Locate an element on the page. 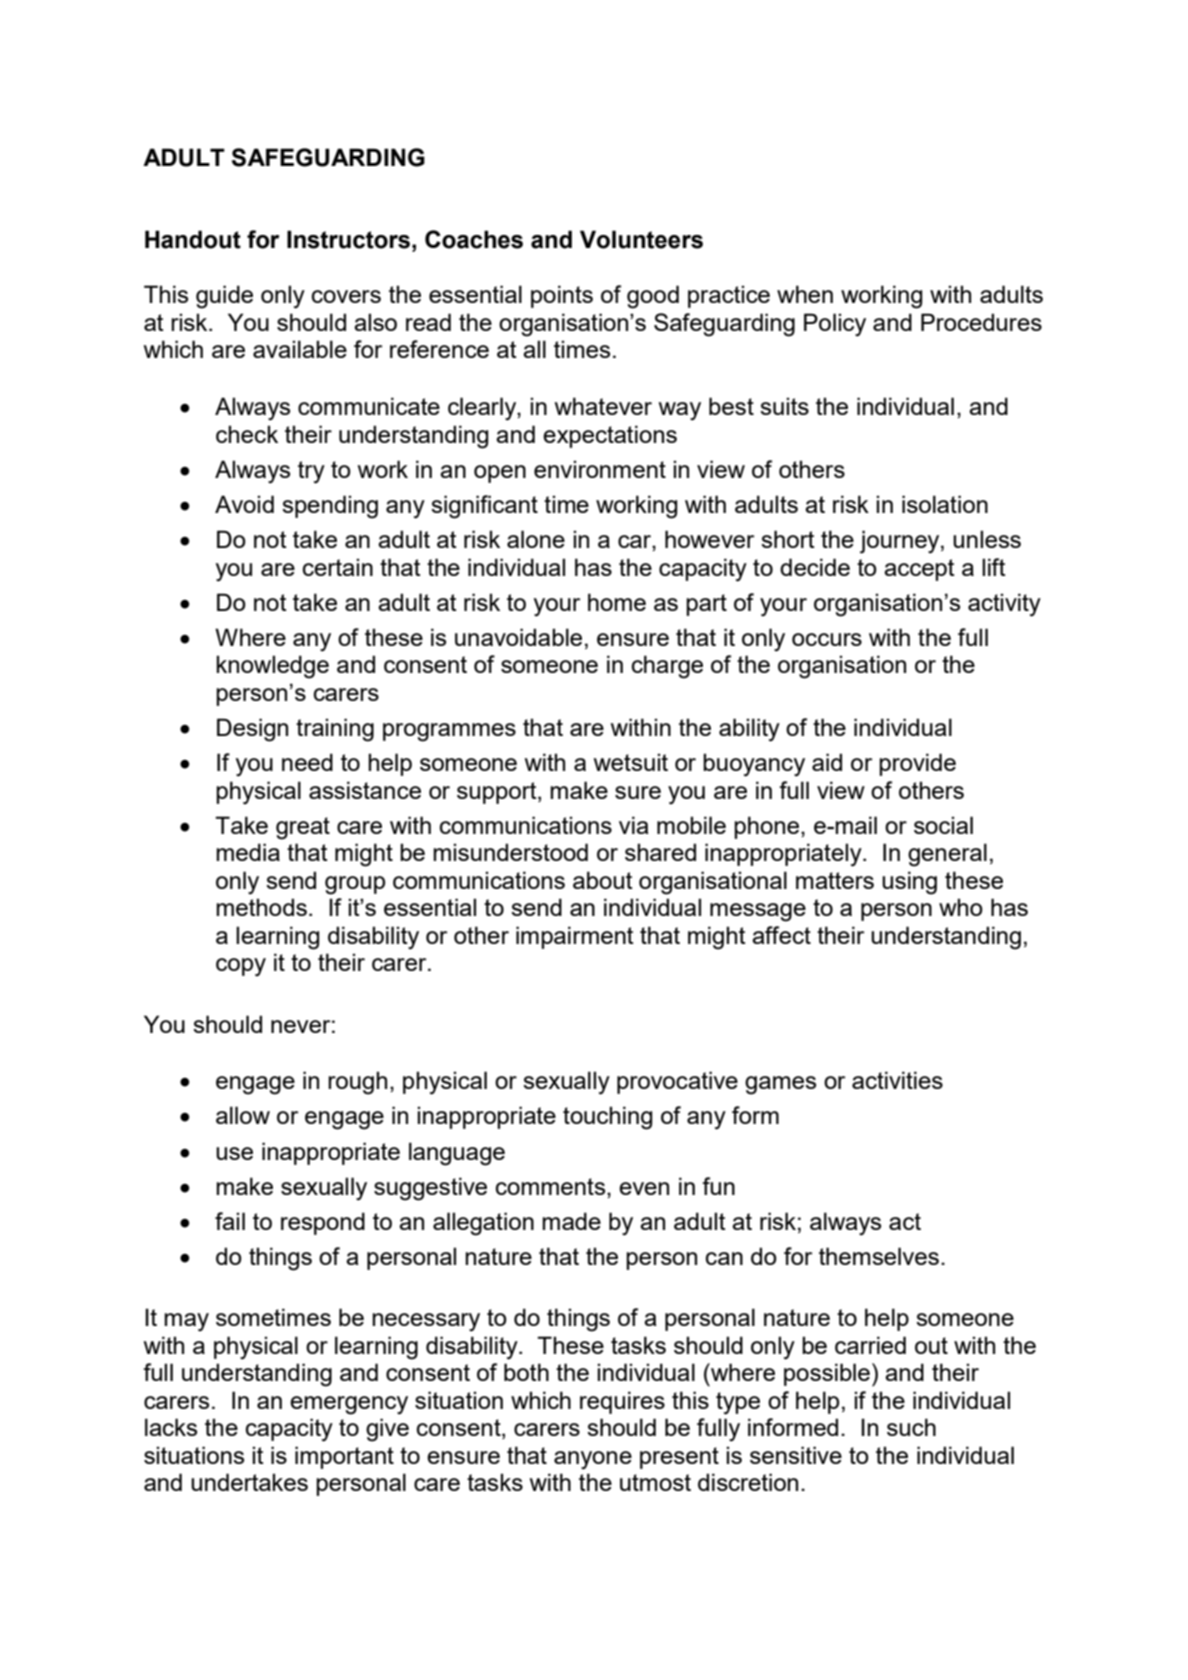 This image has height=1680, width=1188. guide is located at coordinates (224, 297).
